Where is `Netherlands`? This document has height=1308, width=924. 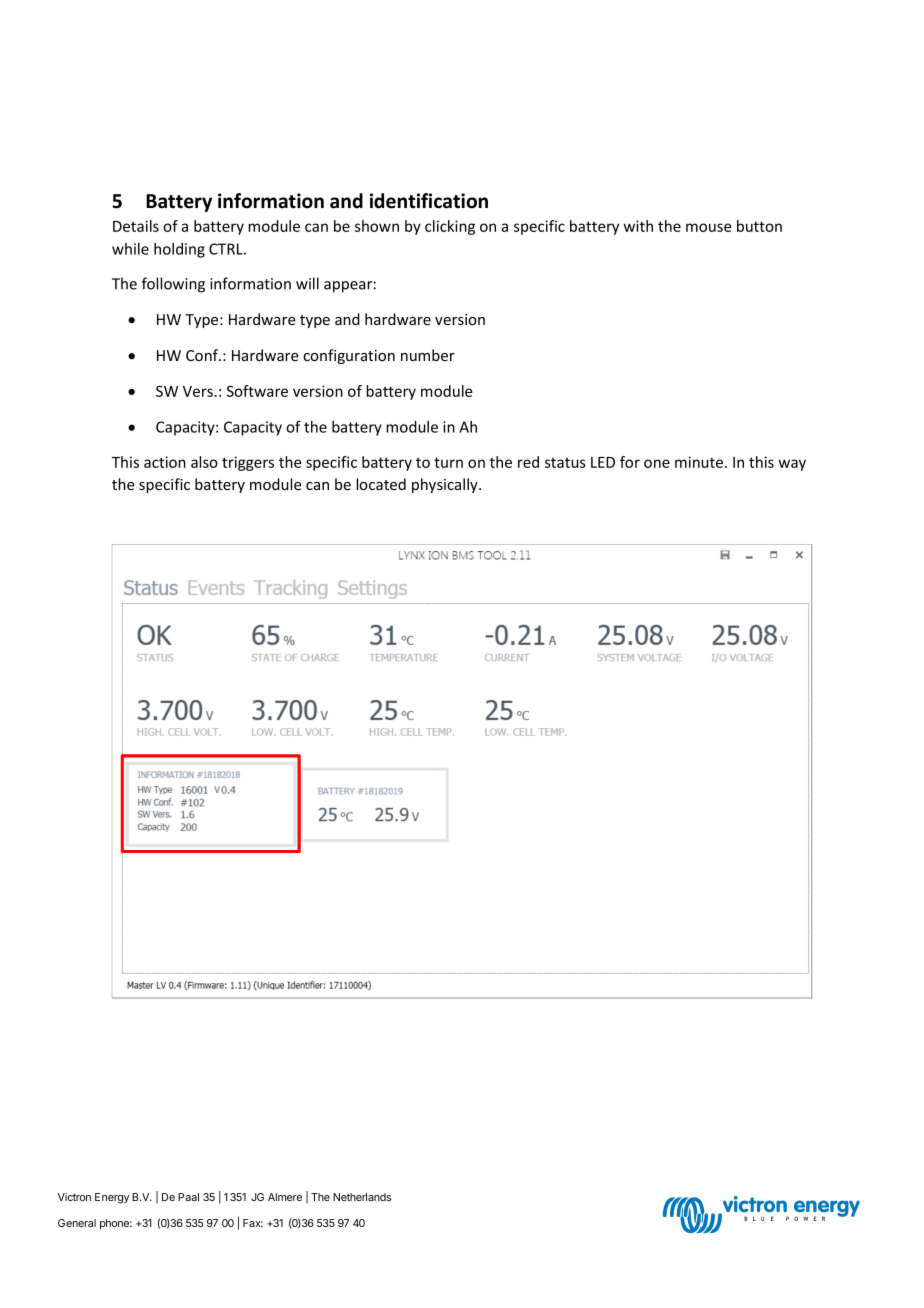
Netherlands is located at coordinates (362, 1197).
